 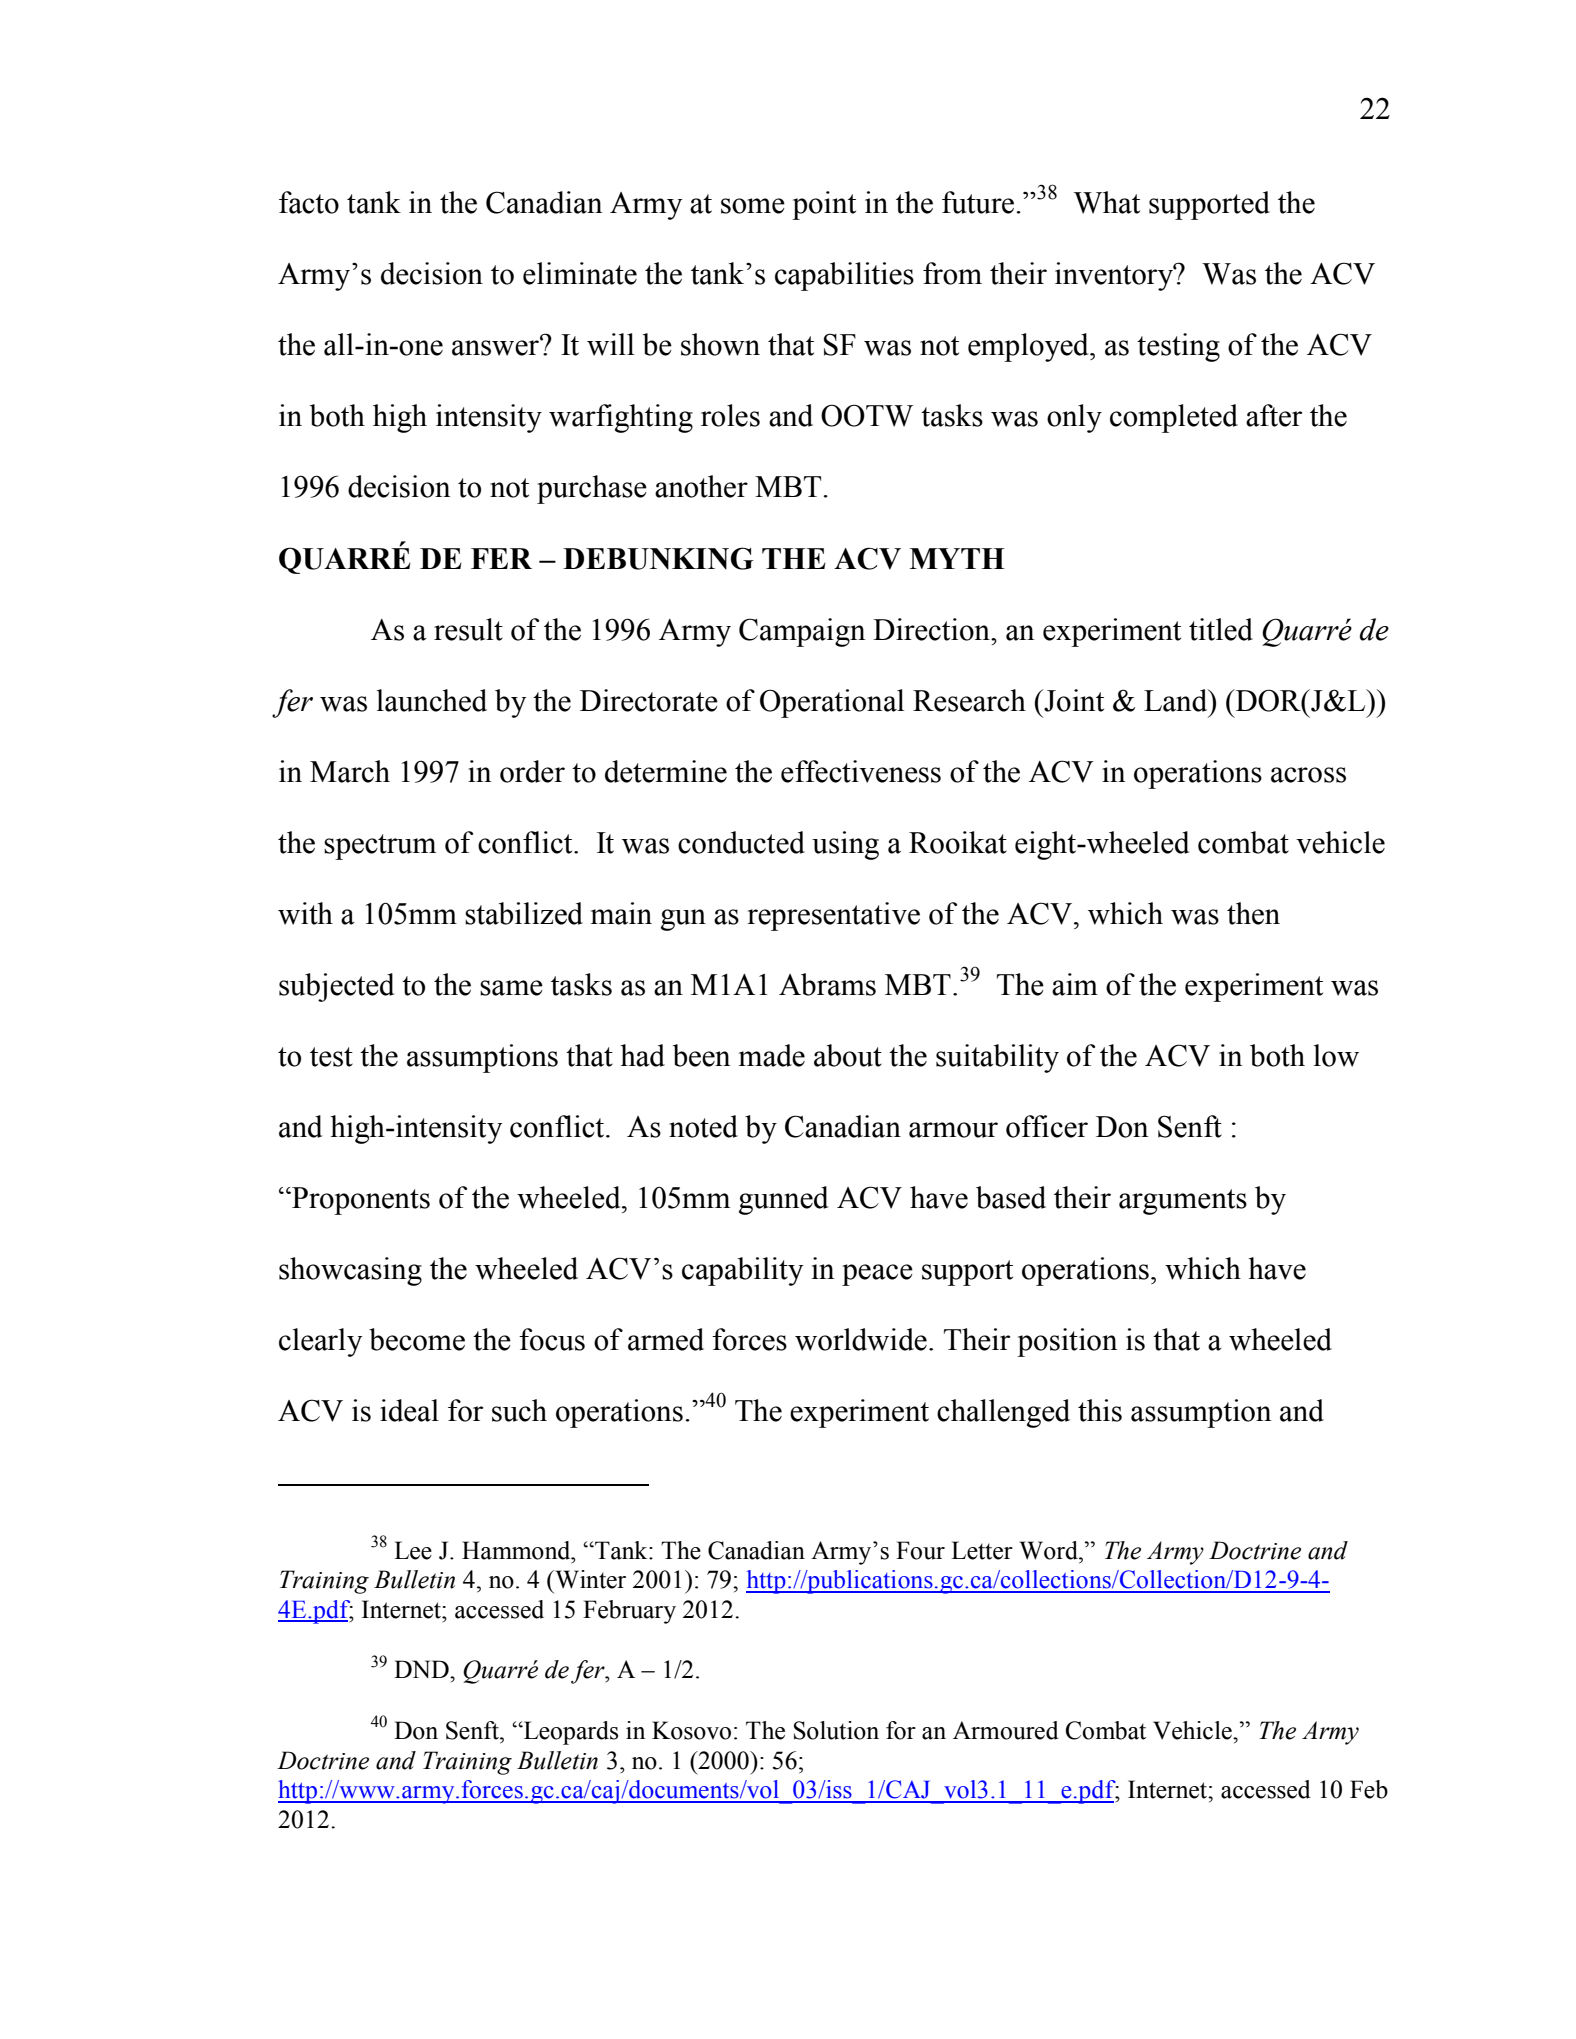 I want to click on gunned, so click(x=783, y=1200).
